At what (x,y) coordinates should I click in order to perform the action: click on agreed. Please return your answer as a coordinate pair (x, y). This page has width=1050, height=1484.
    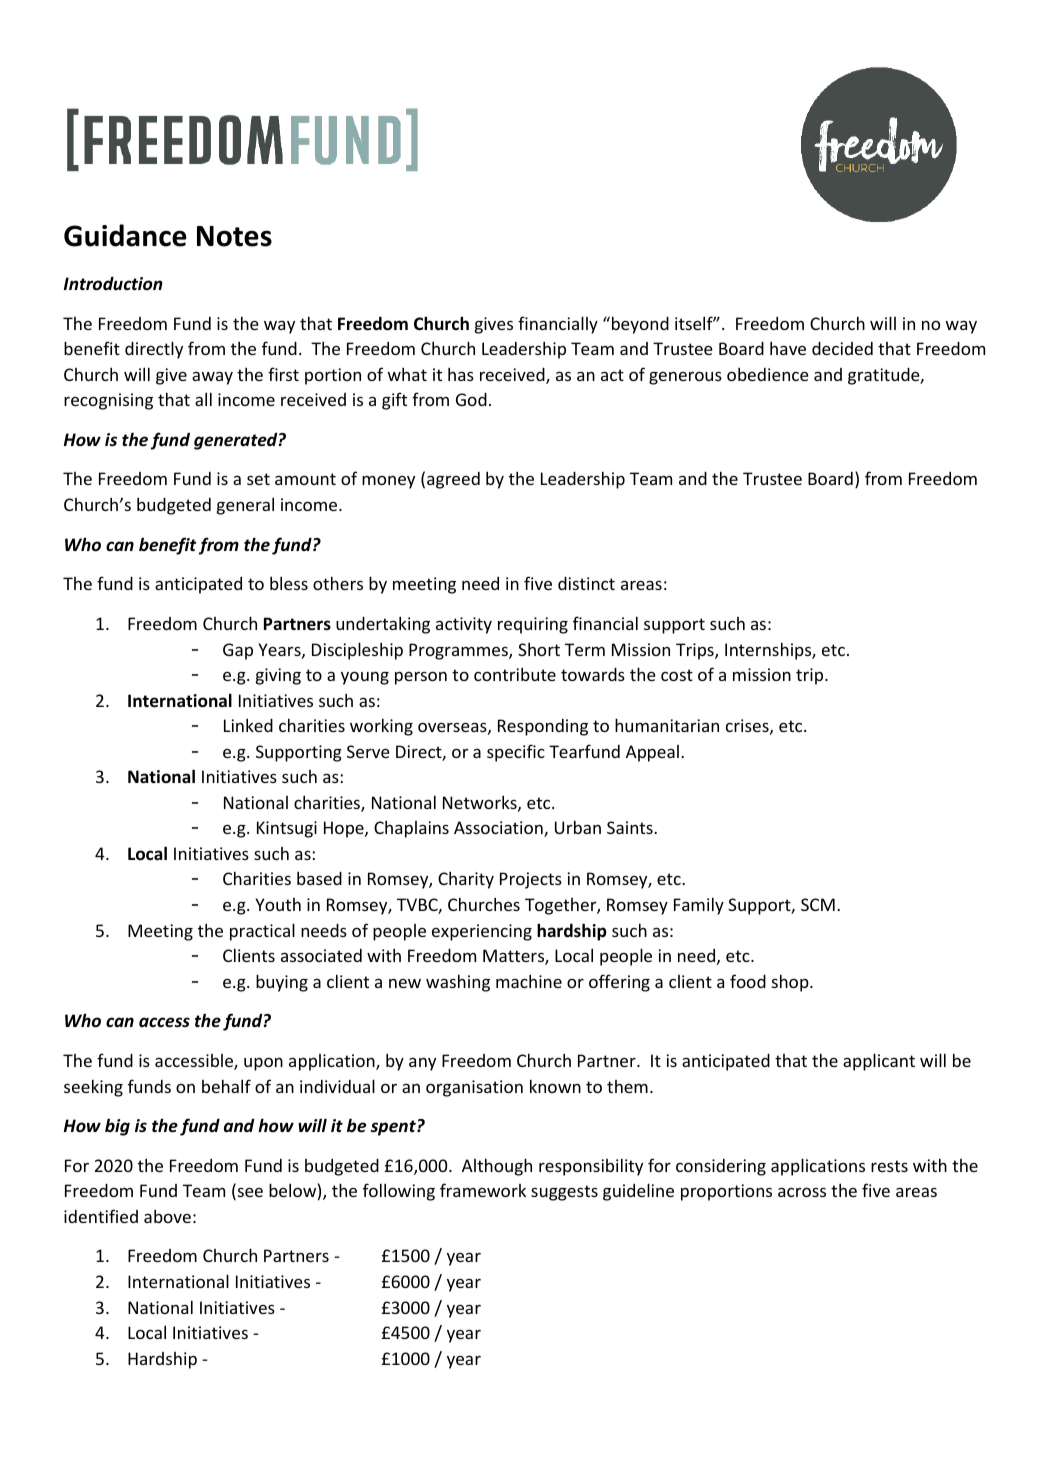
    Looking at the image, I should click on (453, 480).
